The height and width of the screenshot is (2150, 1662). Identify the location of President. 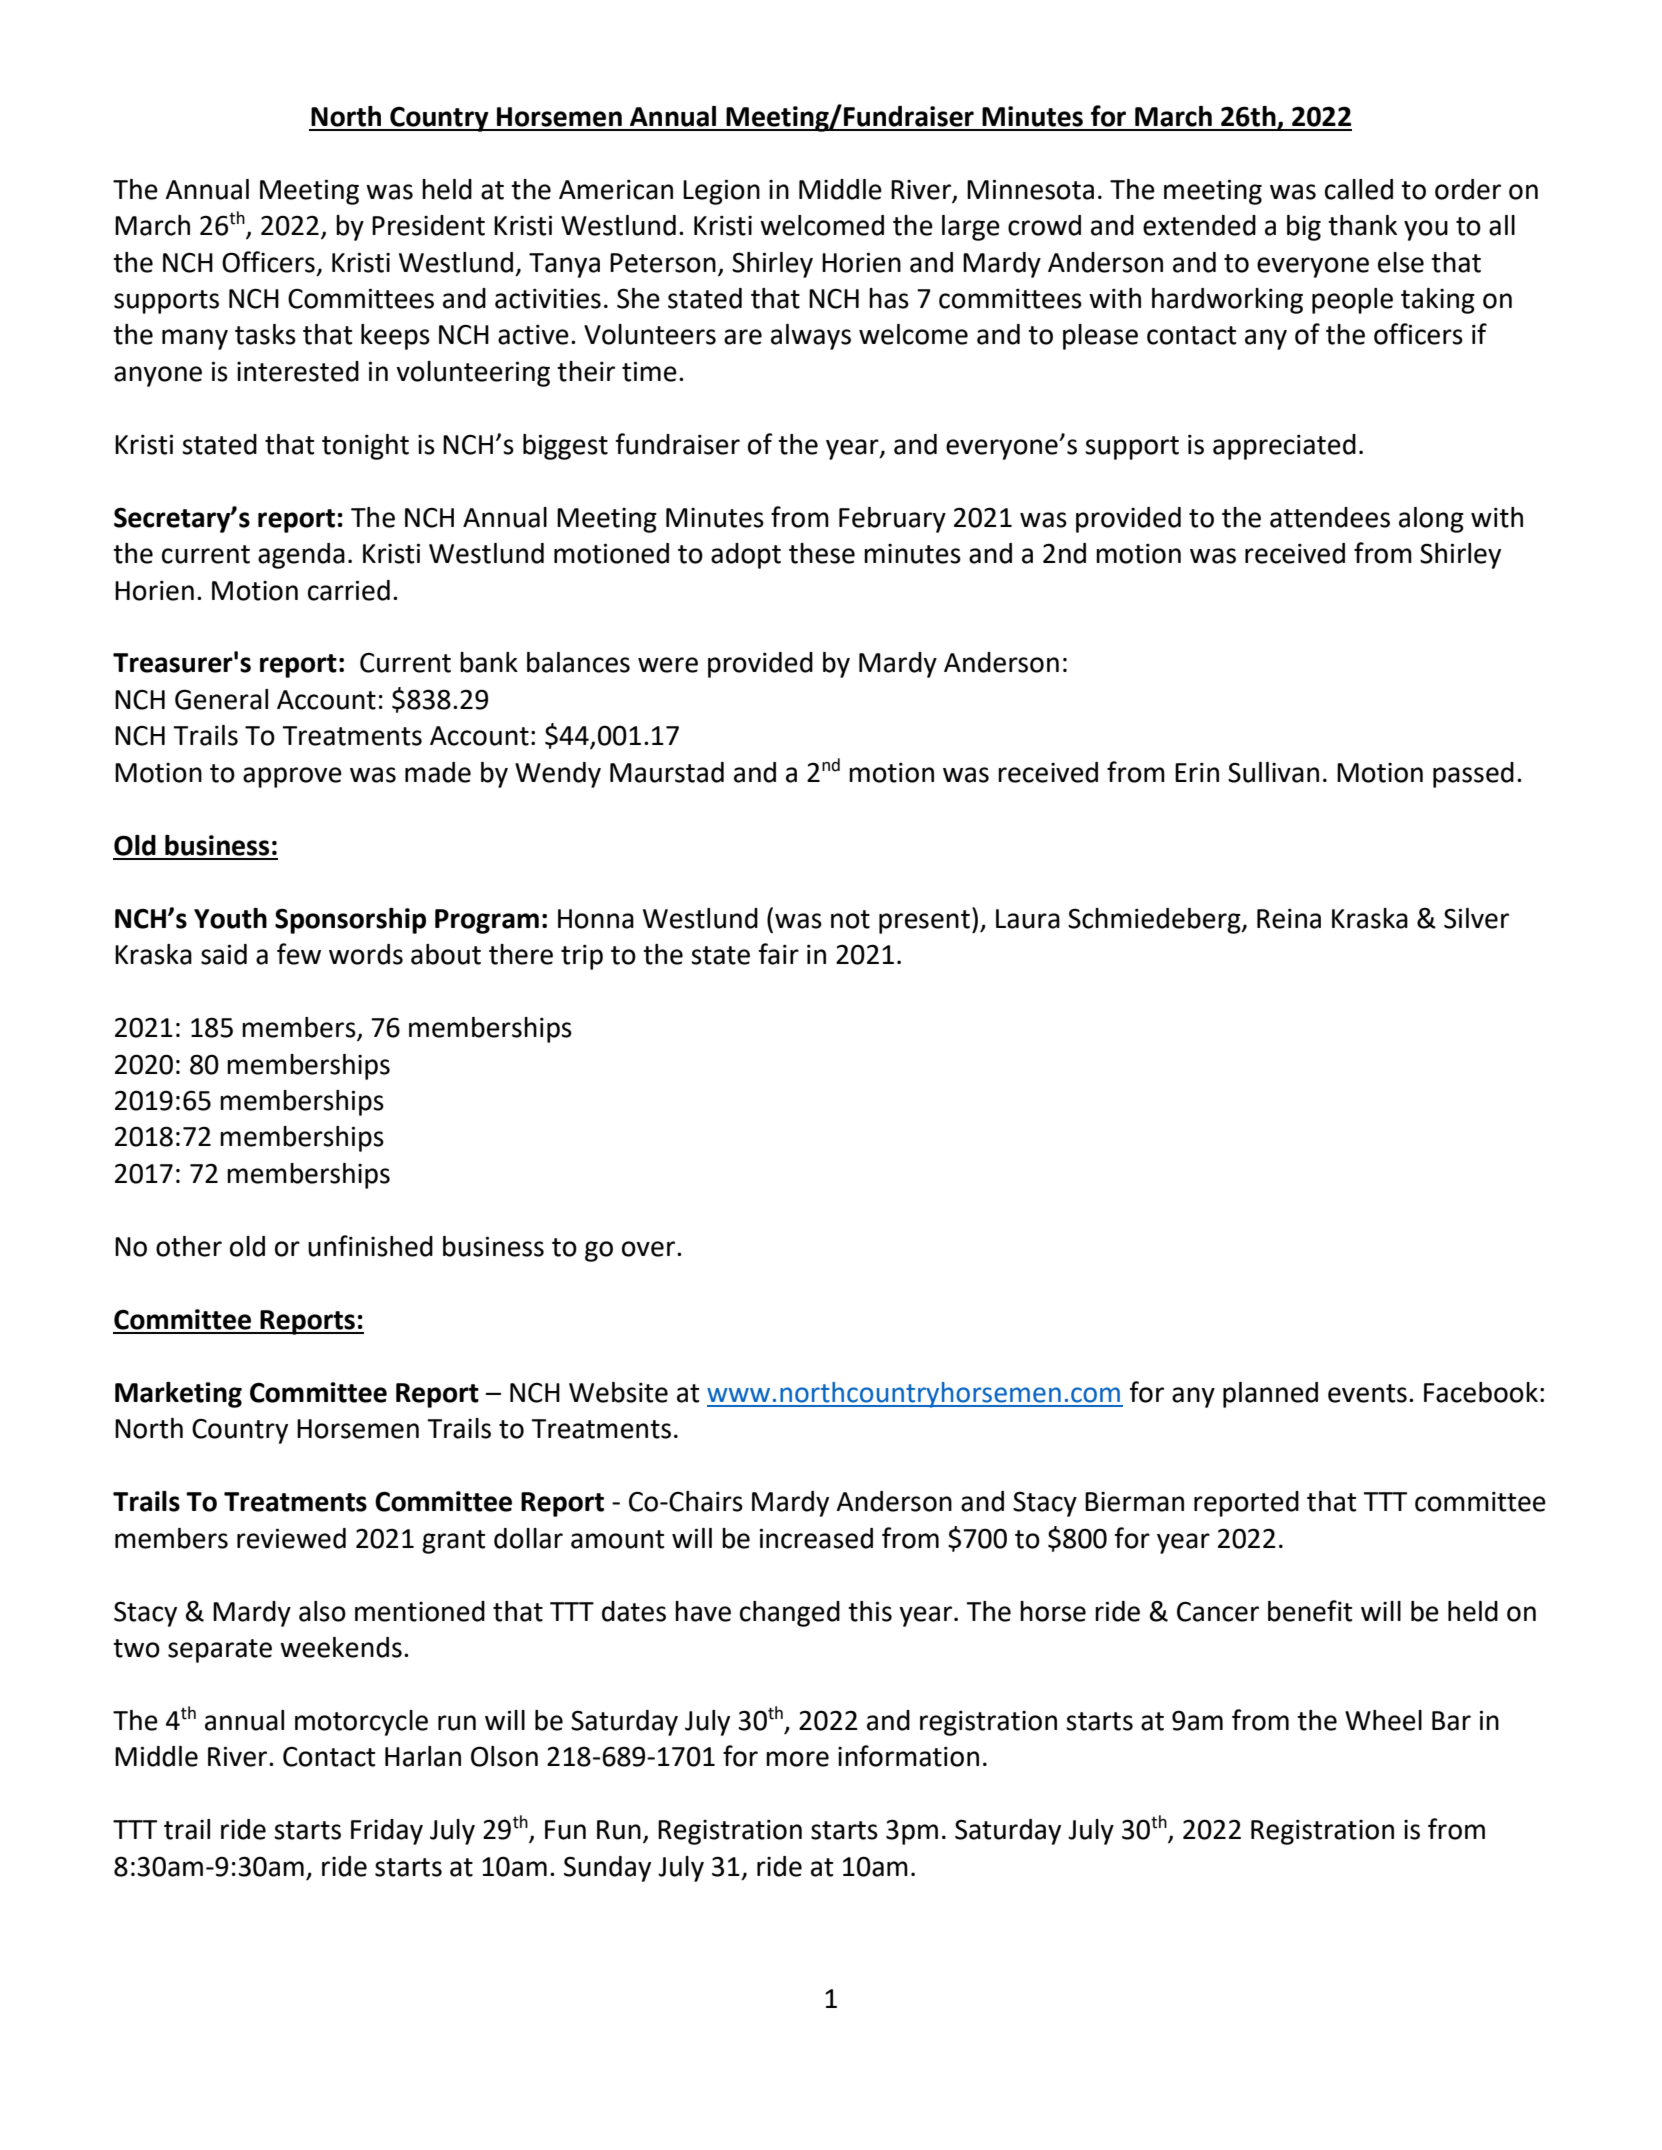
(428, 225).
